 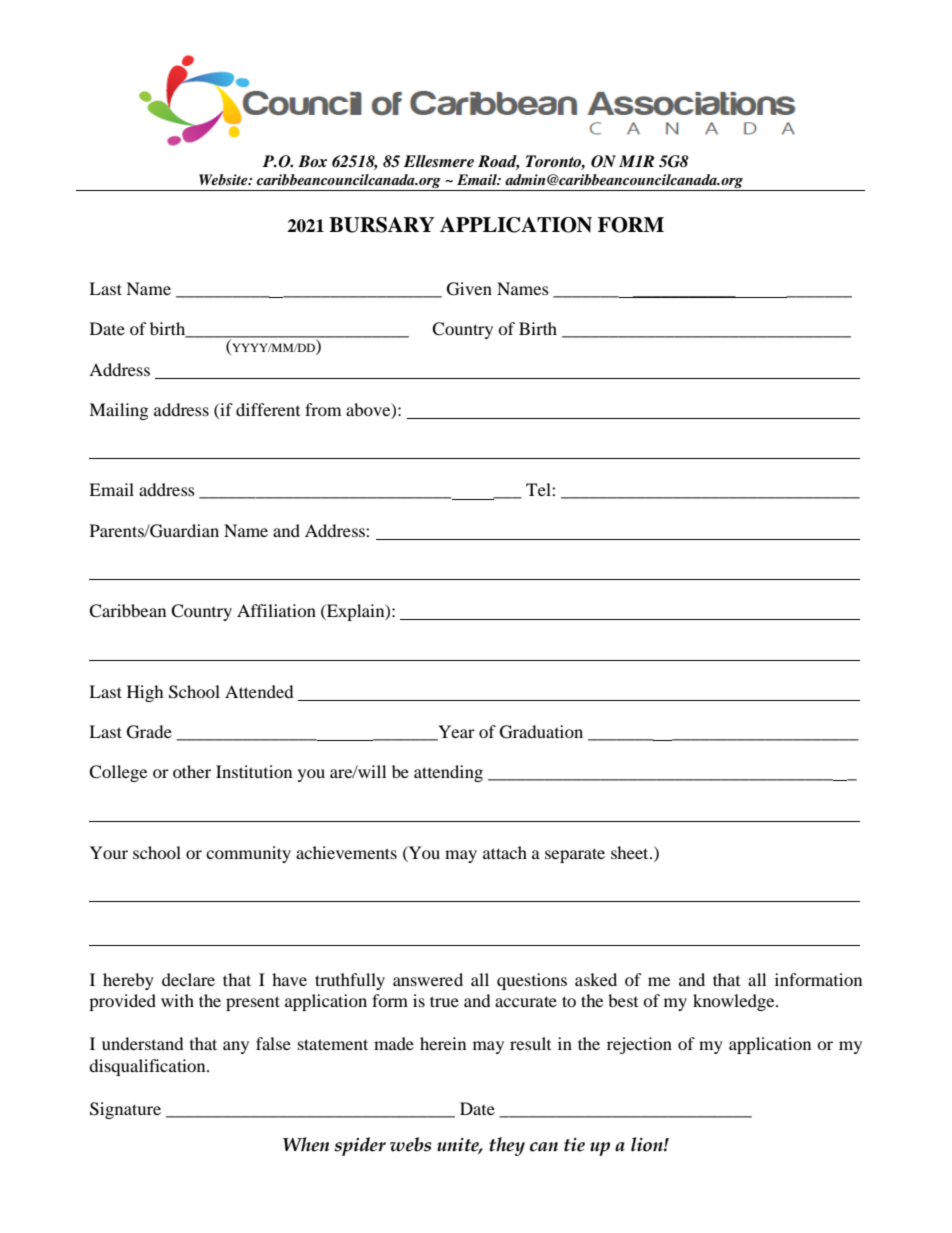 What do you see at coordinates (439, 161) in the screenshot?
I see `Ellesmere` at bounding box center [439, 161].
